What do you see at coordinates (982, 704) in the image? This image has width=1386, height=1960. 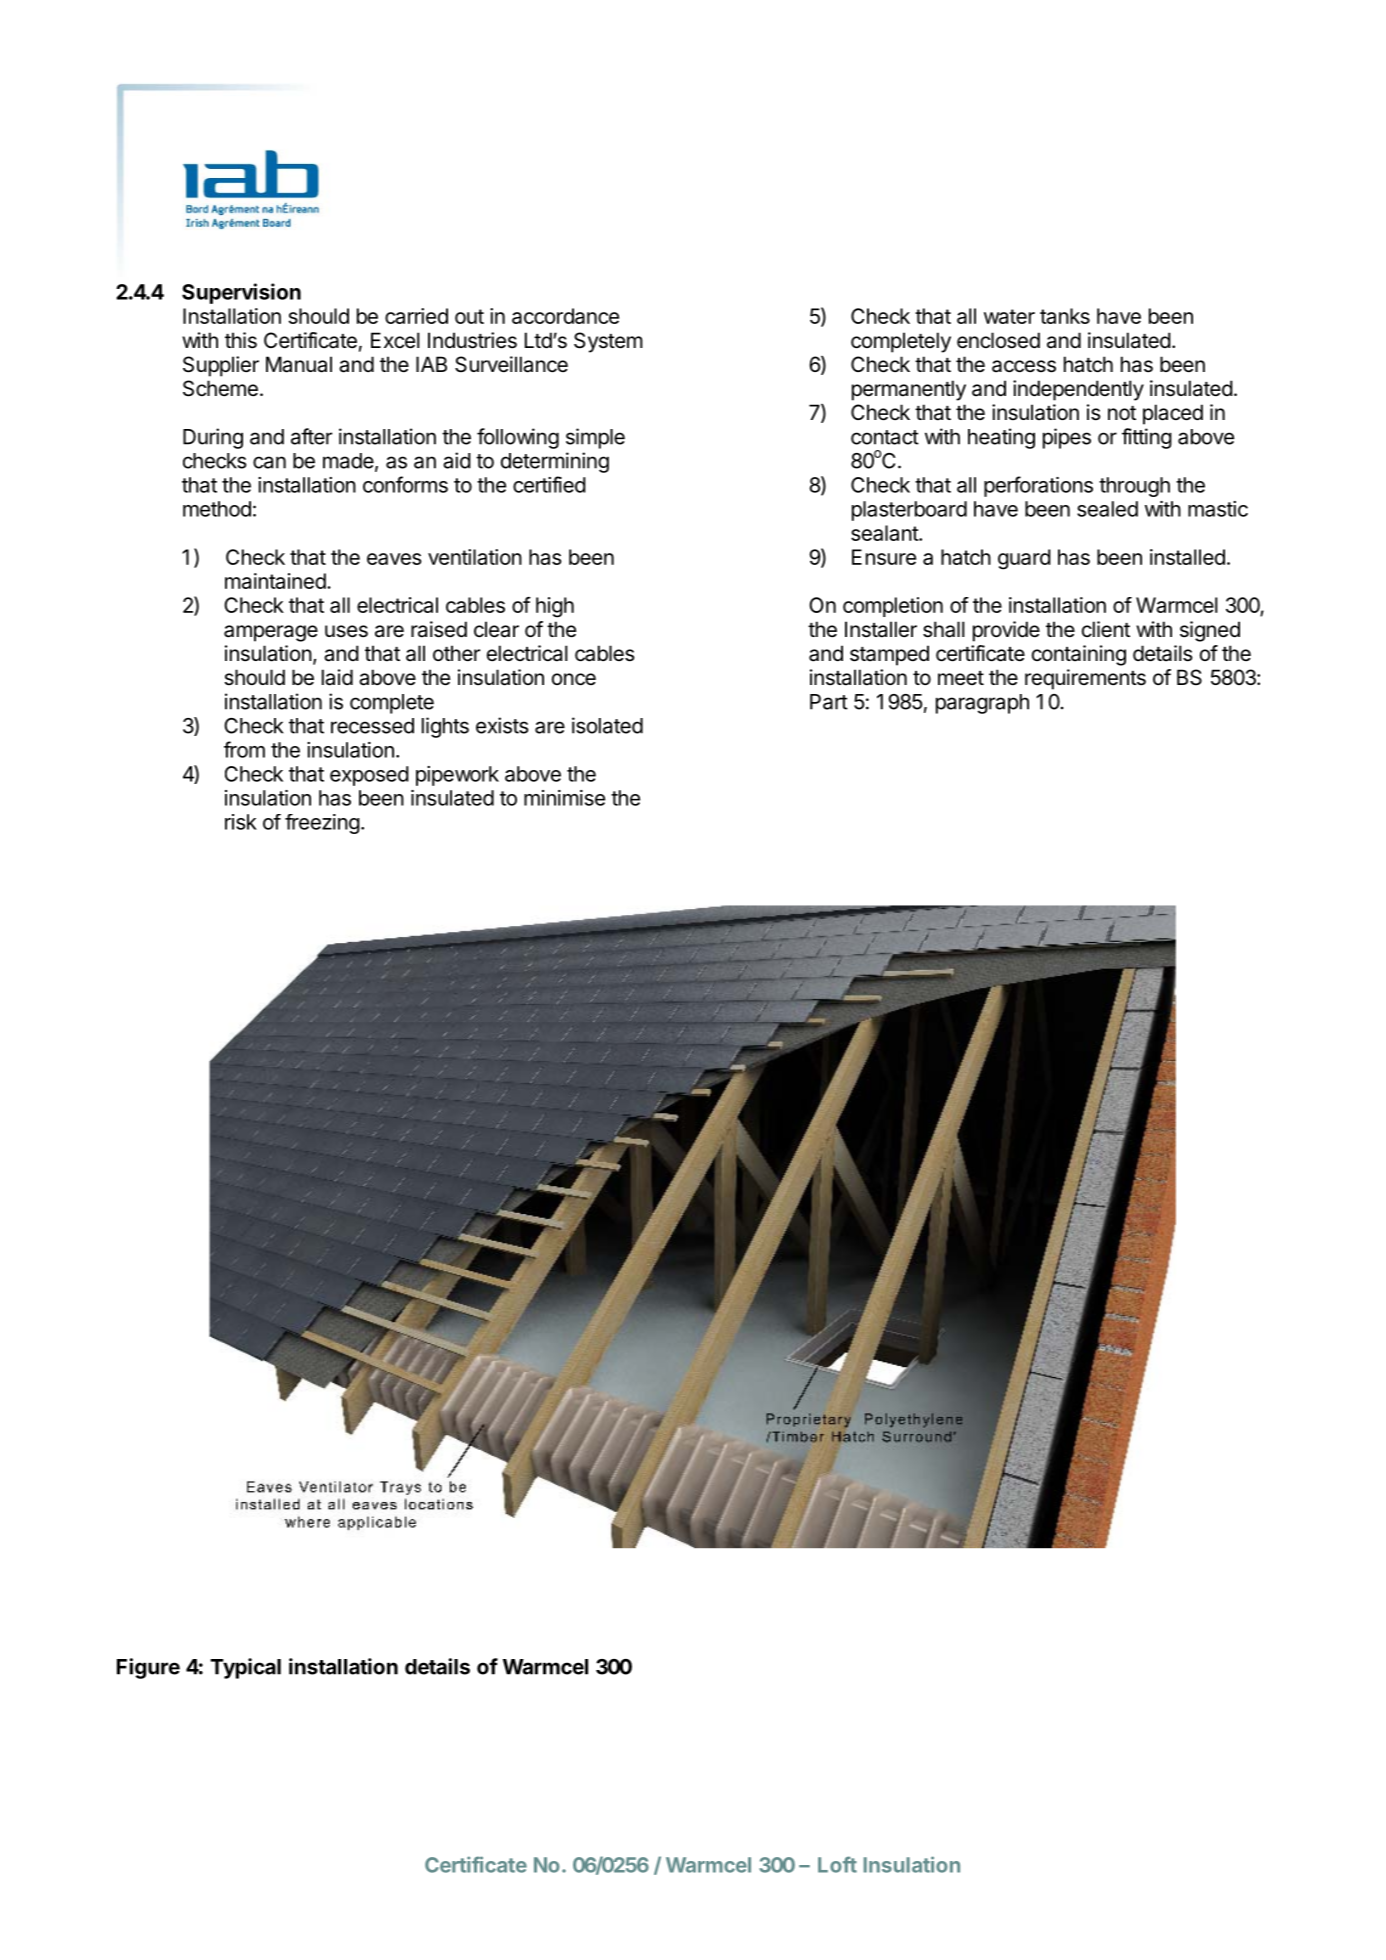 I see `paragraph` at bounding box center [982, 704].
